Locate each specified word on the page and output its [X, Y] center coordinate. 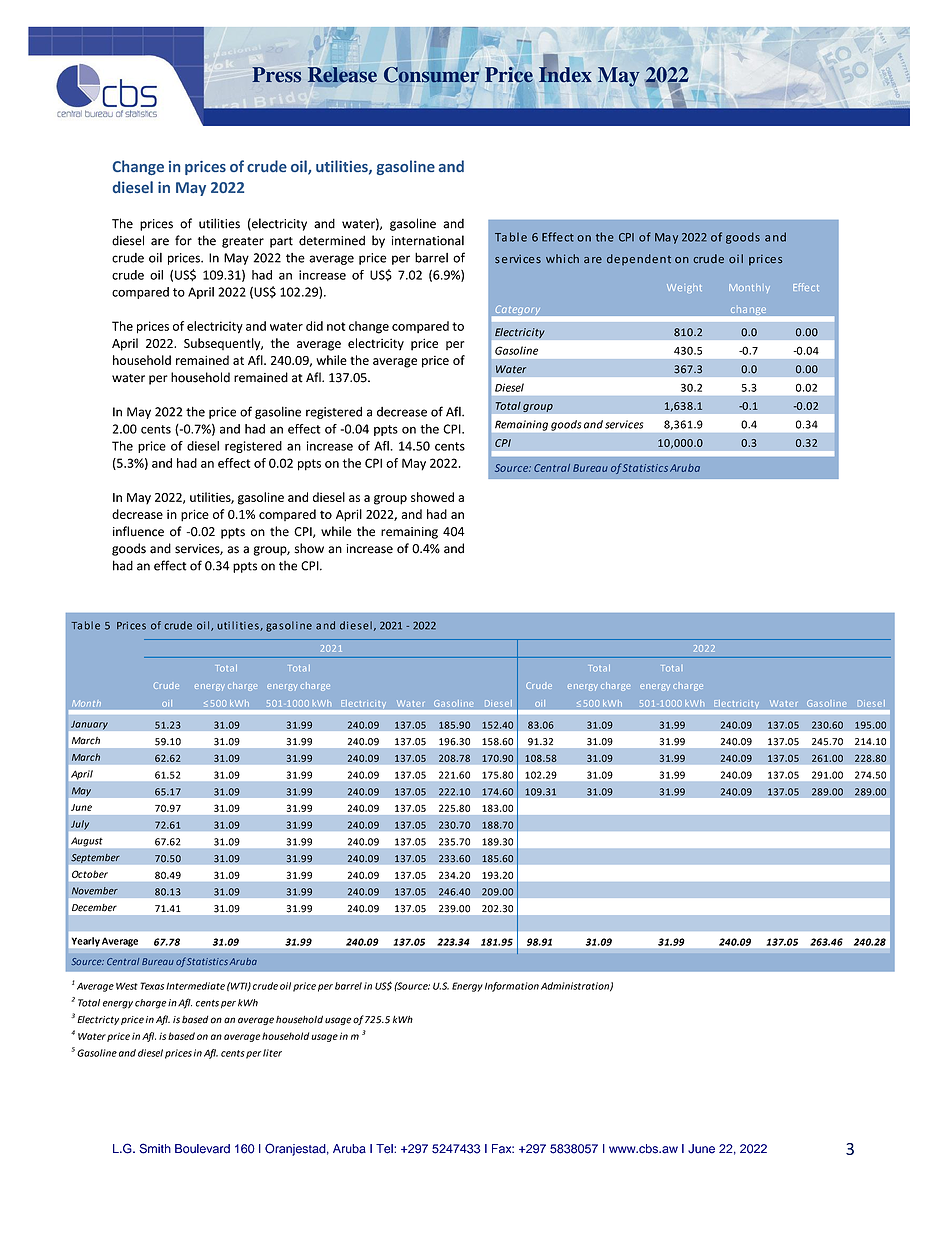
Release [342, 75]
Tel [385, 1149]
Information [512, 987]
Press [276, 75]
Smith [155, 1148]
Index [565, 73]
